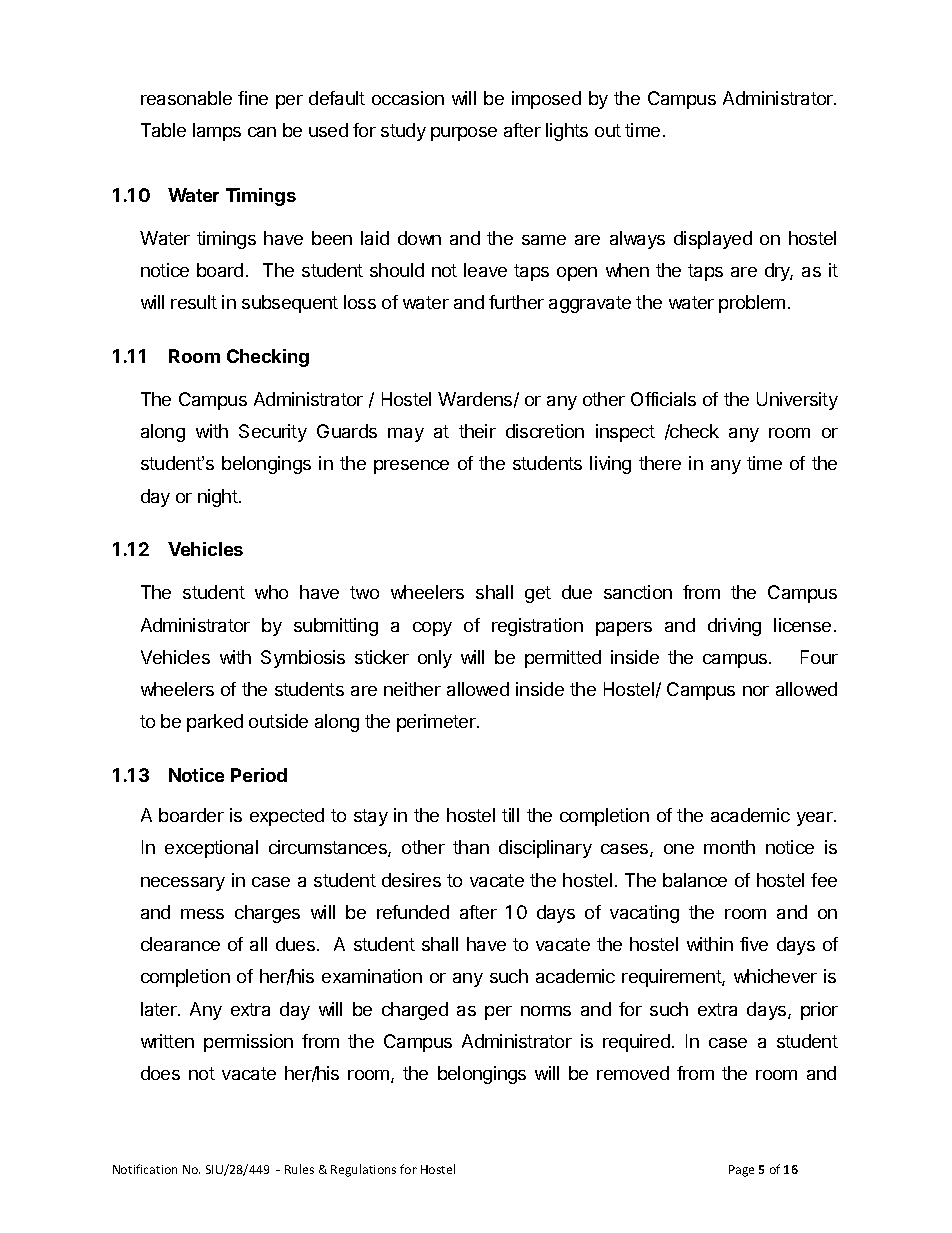 The image size is (952, 1233). I want to click on lamps, so click(217, 132).
